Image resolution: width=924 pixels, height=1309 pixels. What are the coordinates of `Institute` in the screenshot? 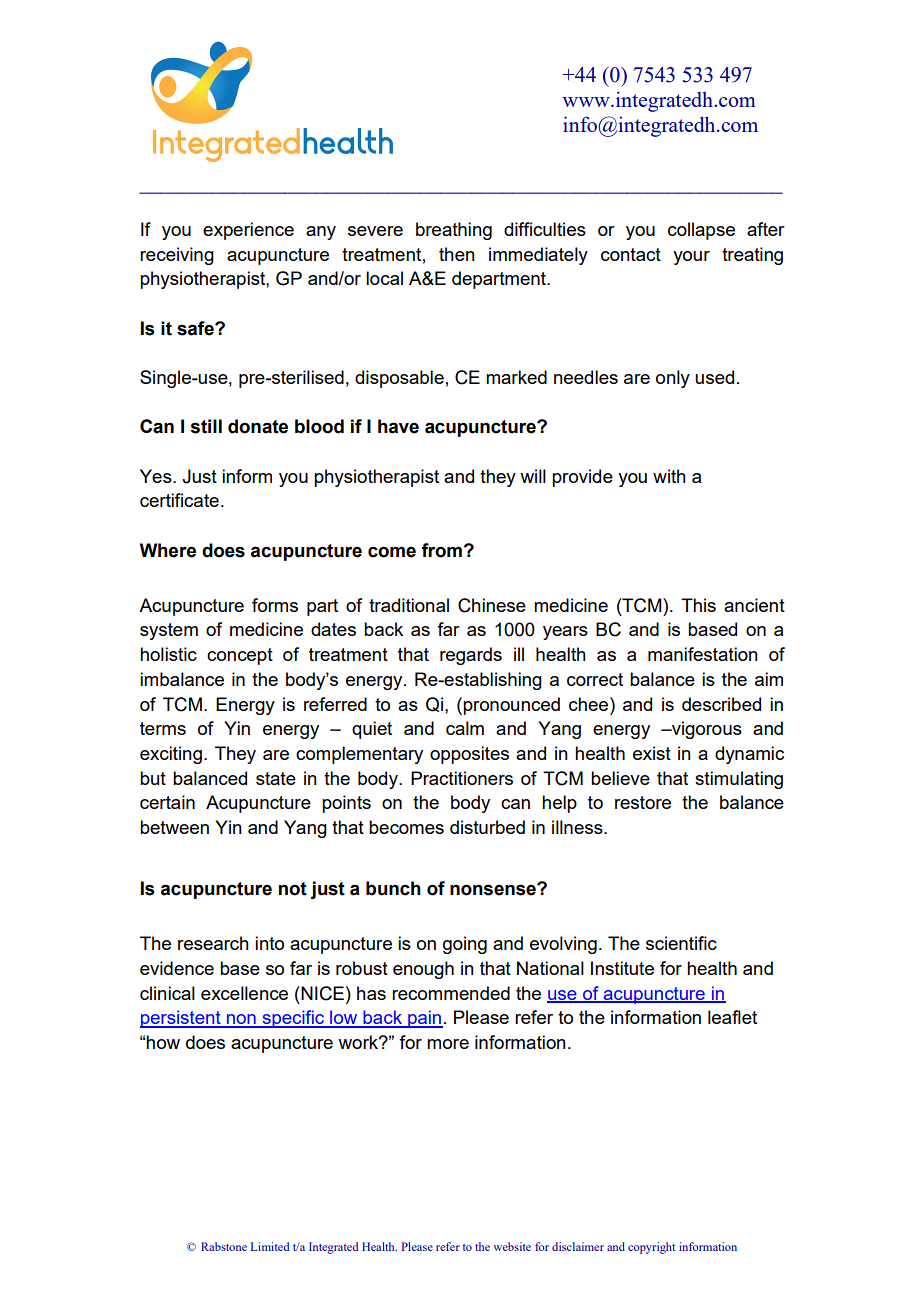 It's located at (622, 968).
